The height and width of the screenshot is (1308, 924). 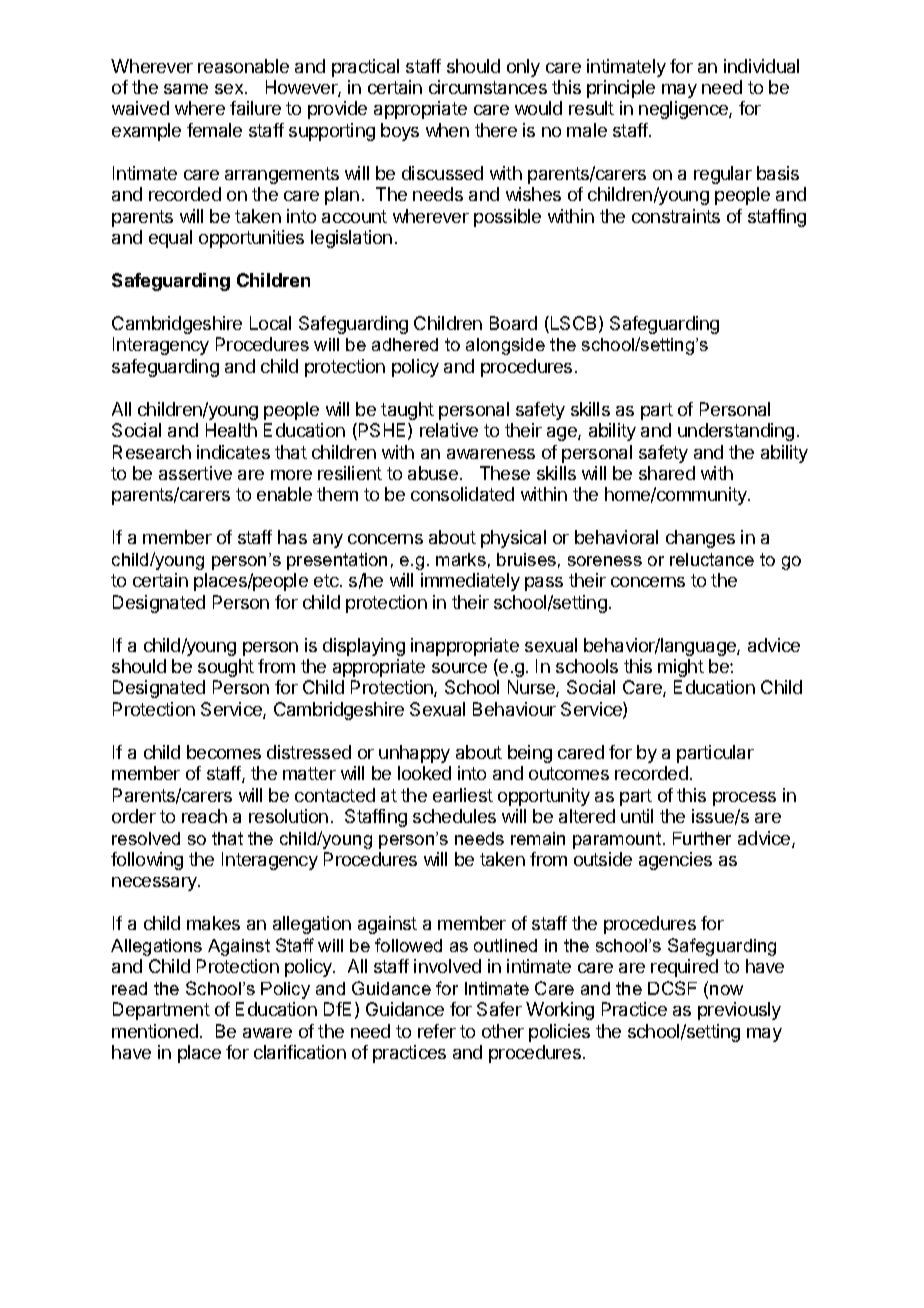 What do you see at coordinates (224, 752) in the screenshot?
I see `becomes` at bounding box center [224, 752].
